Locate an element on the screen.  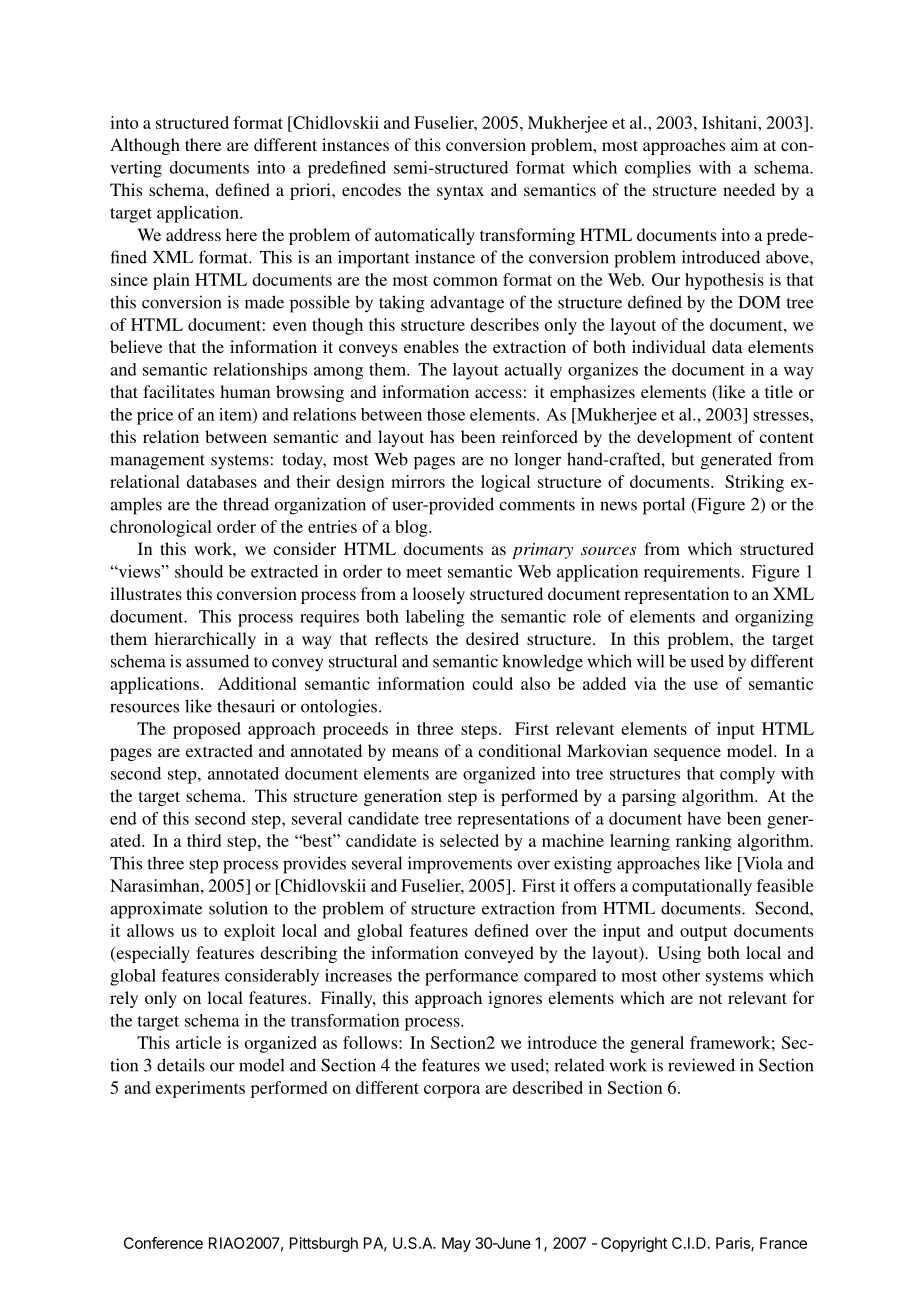
will is located at coordinates (650, 661).
